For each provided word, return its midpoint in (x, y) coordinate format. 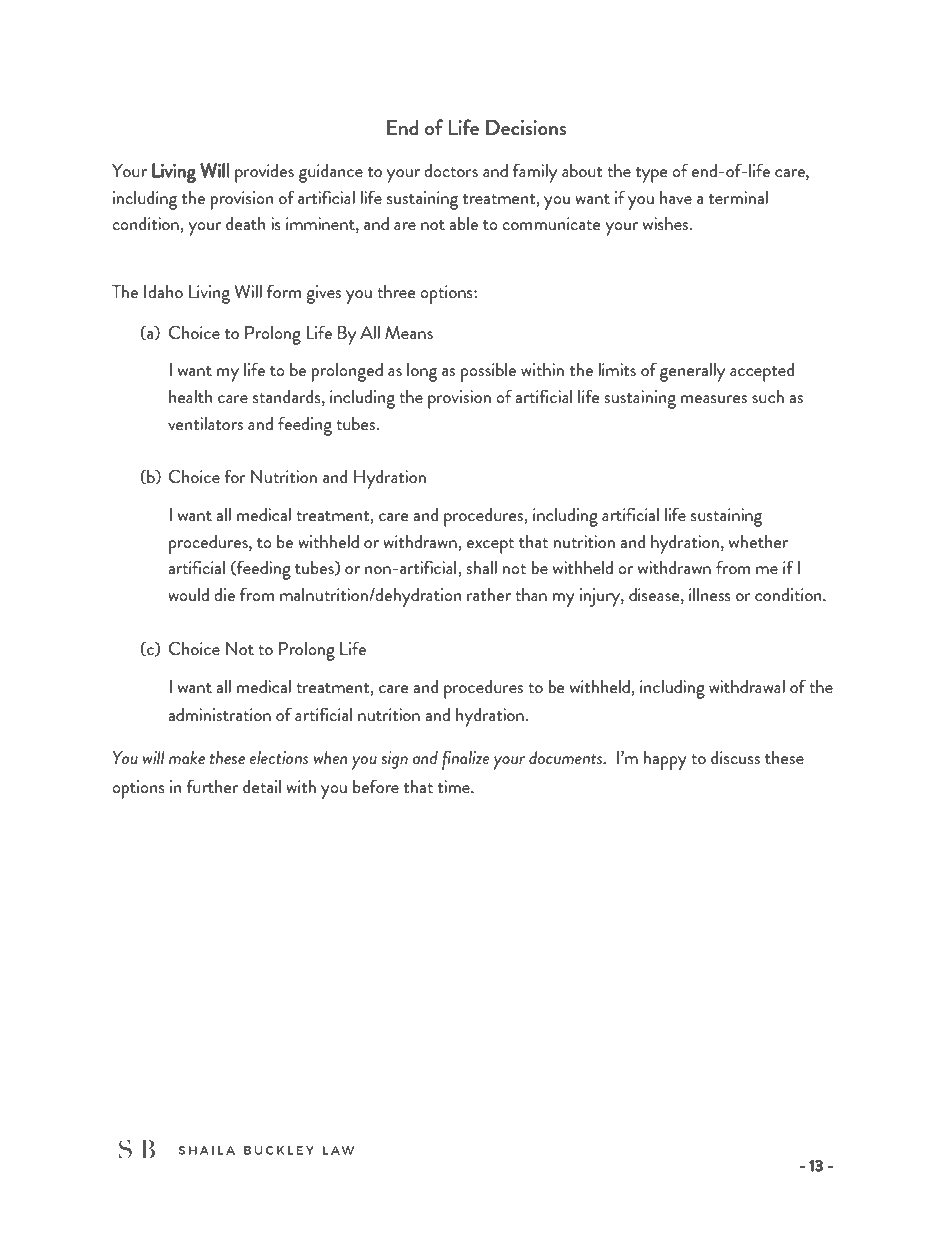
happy (665, 760)
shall (481, 567)
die (224, 594)
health (190, 396)
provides (264, 173)
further (212, 786)
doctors (451, 170)
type (652, 175)
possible (488, 372)
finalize (466, 760)
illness (710, 594)
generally (692, 372)
